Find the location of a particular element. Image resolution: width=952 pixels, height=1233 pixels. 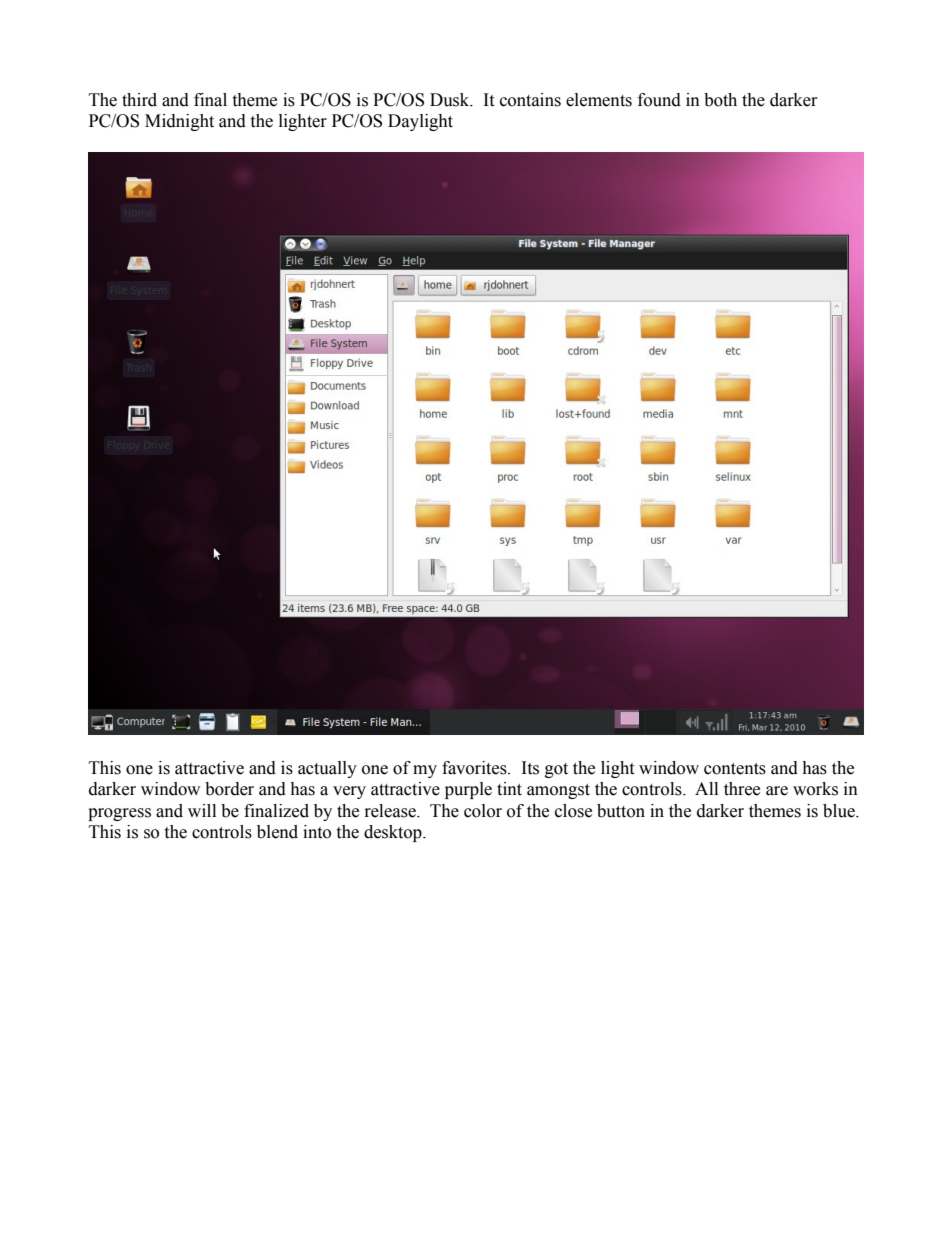

contents is located at coordinates (735, 769).
